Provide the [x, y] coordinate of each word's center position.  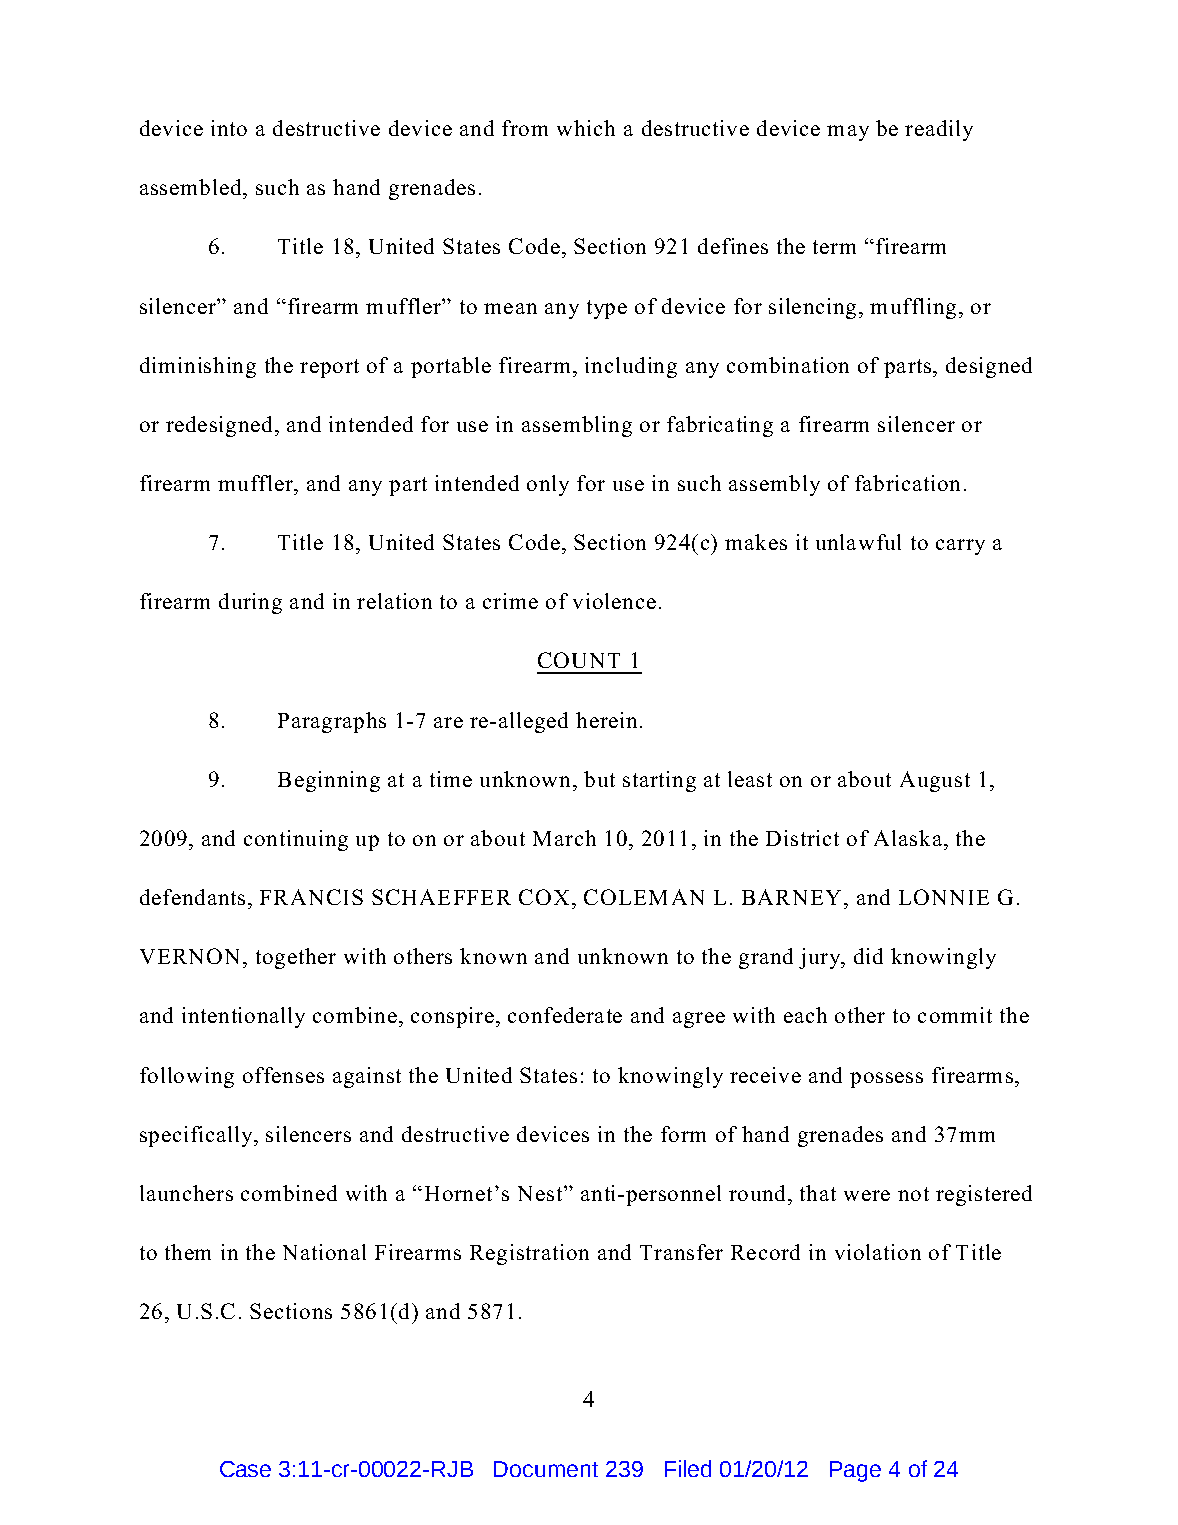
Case [245, 1469]
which [586, 128]
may [848, 133]
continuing [296, 840]
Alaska [908, 838]
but [599, 779]
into [229, 128]
